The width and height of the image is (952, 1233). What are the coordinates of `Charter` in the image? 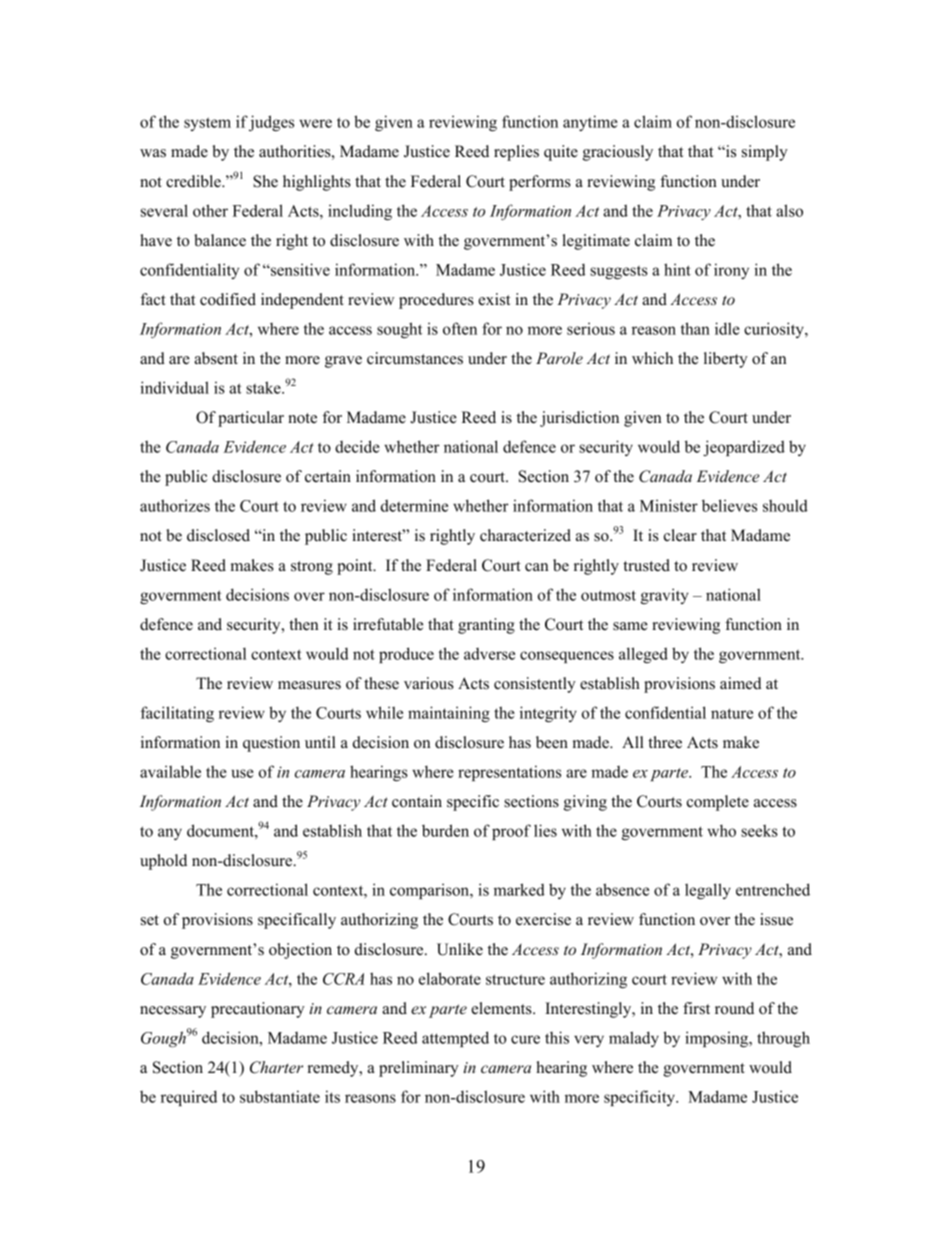 It's located at (276, 1067).
